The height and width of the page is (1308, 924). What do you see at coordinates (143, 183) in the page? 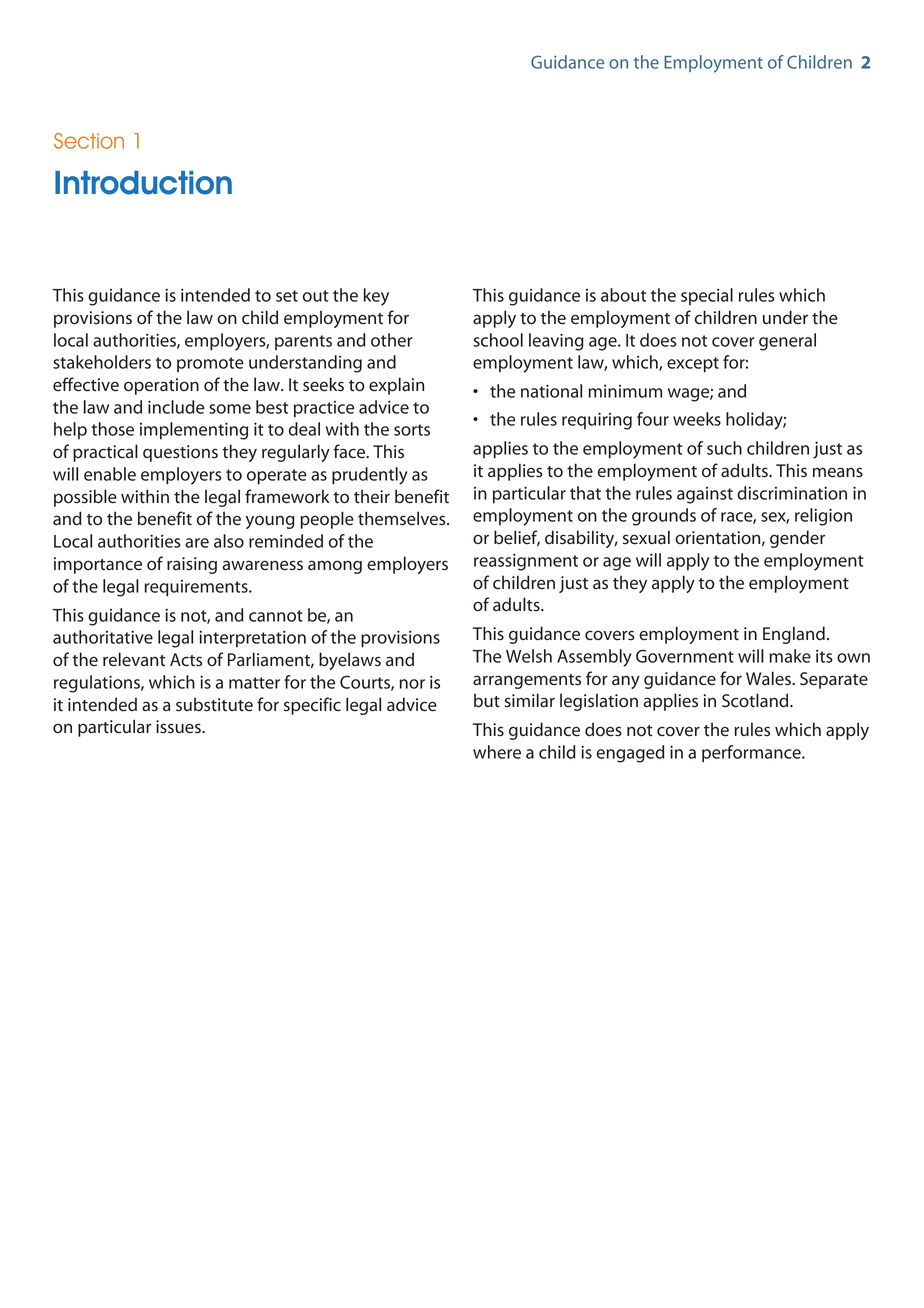
I see `Introduction` at bounding box center [143, 183].
